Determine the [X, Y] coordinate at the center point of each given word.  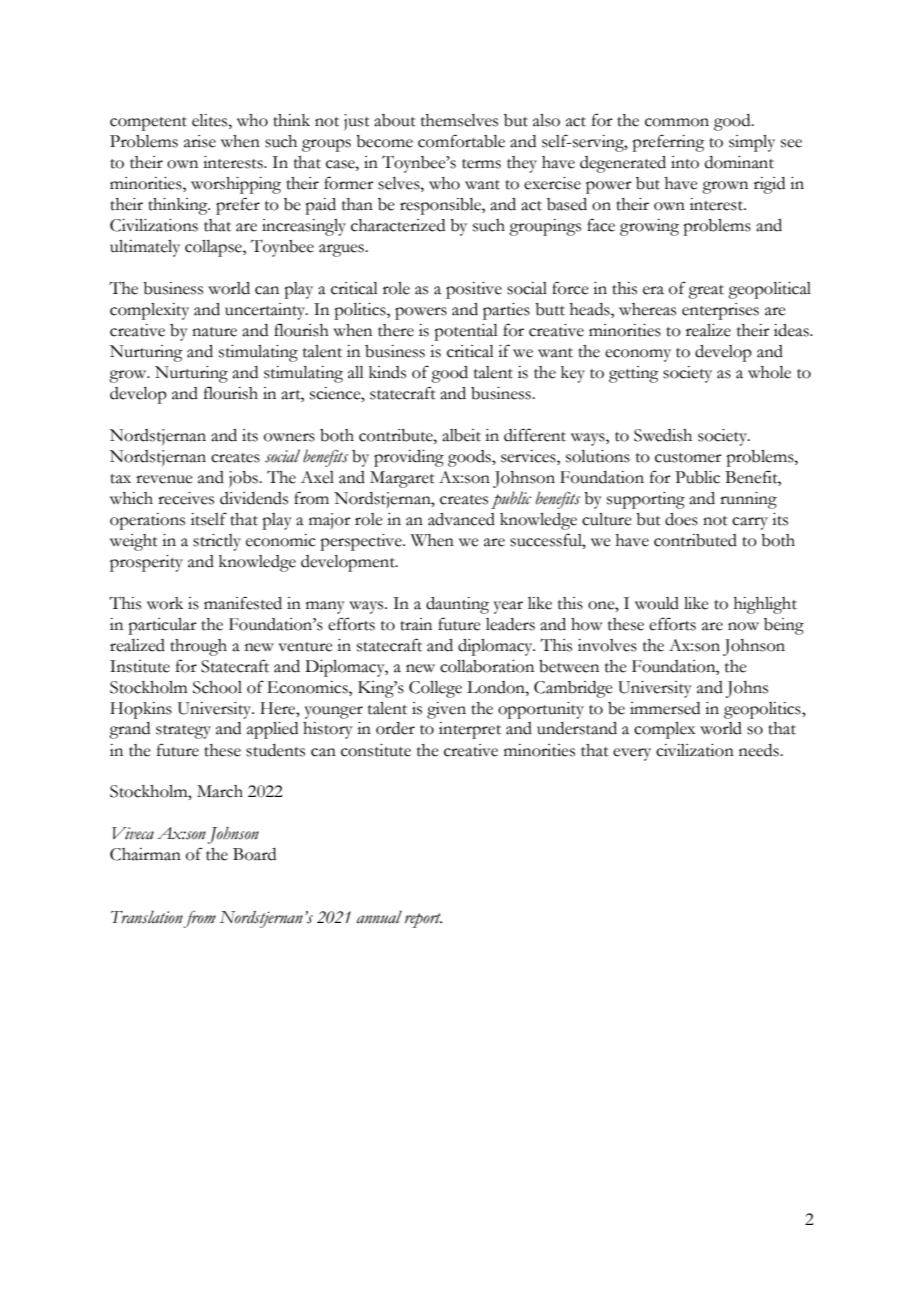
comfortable [461, 141]
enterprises [720, 311]
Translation [147, 917]
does [681, 519]
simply [752, 143]
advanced [461, 519]
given [446, 710]
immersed [665, 708]
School [217, 687]
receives [186, 498]
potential [466, 332]
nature [214, 332]
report [423, 920]
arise [200, 141]
